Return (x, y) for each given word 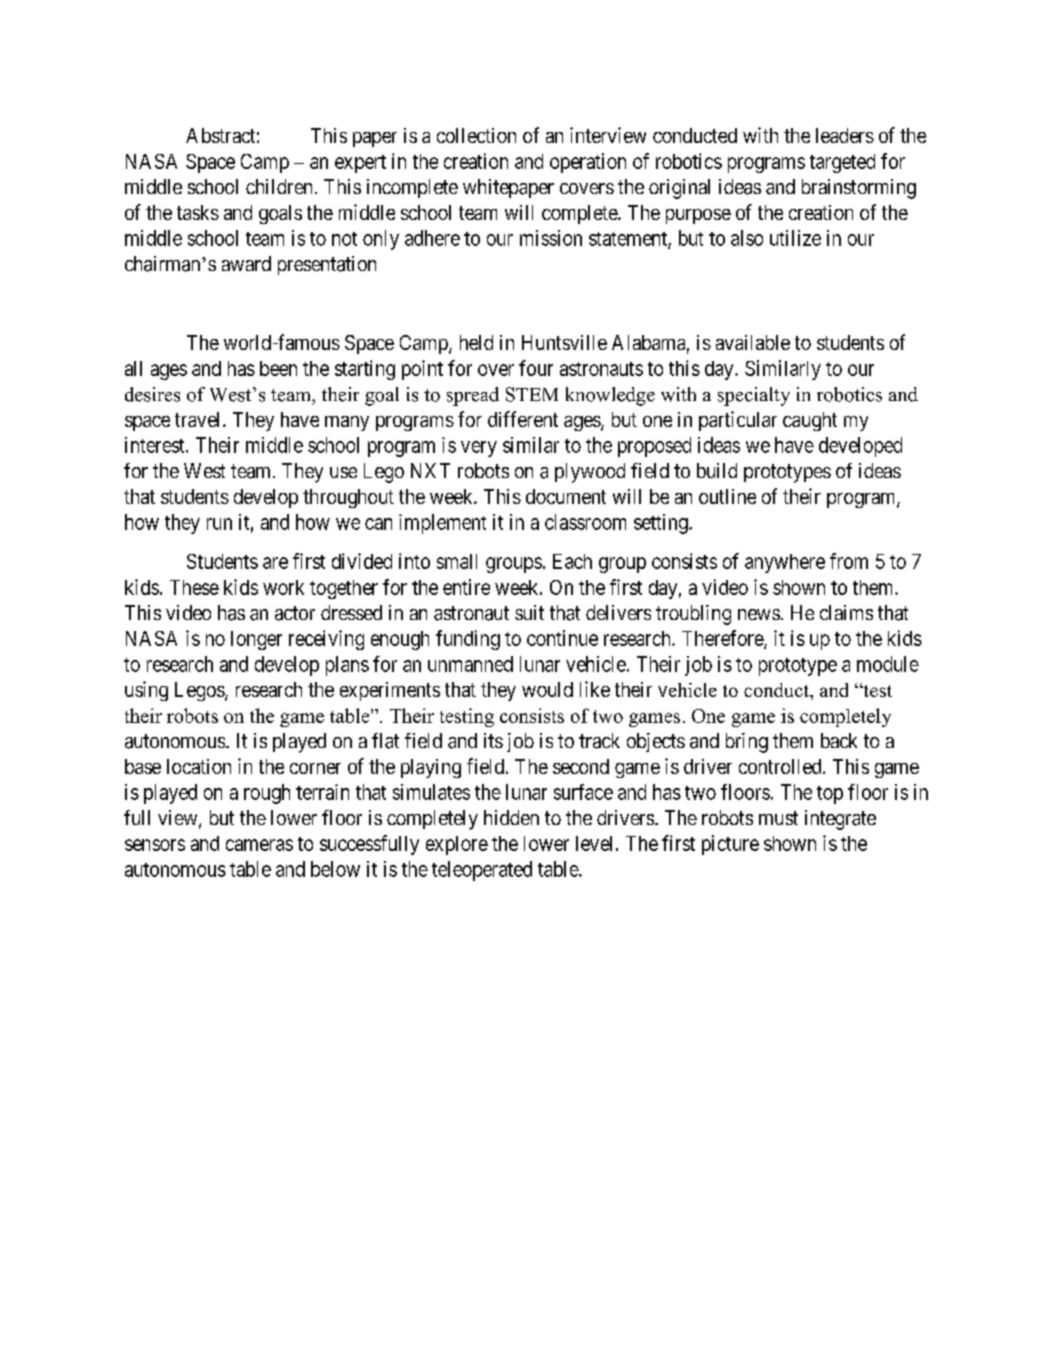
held (476, 342)
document (566, 496)
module (888, 664)
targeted (842, 163)
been (278, 368)
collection (476, 135)
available (753, 342)
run (219, 524)
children (279, 186)
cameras (259, 845)
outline (727, 496)
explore (457, 845)
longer (256, 640)
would (547, 689)
